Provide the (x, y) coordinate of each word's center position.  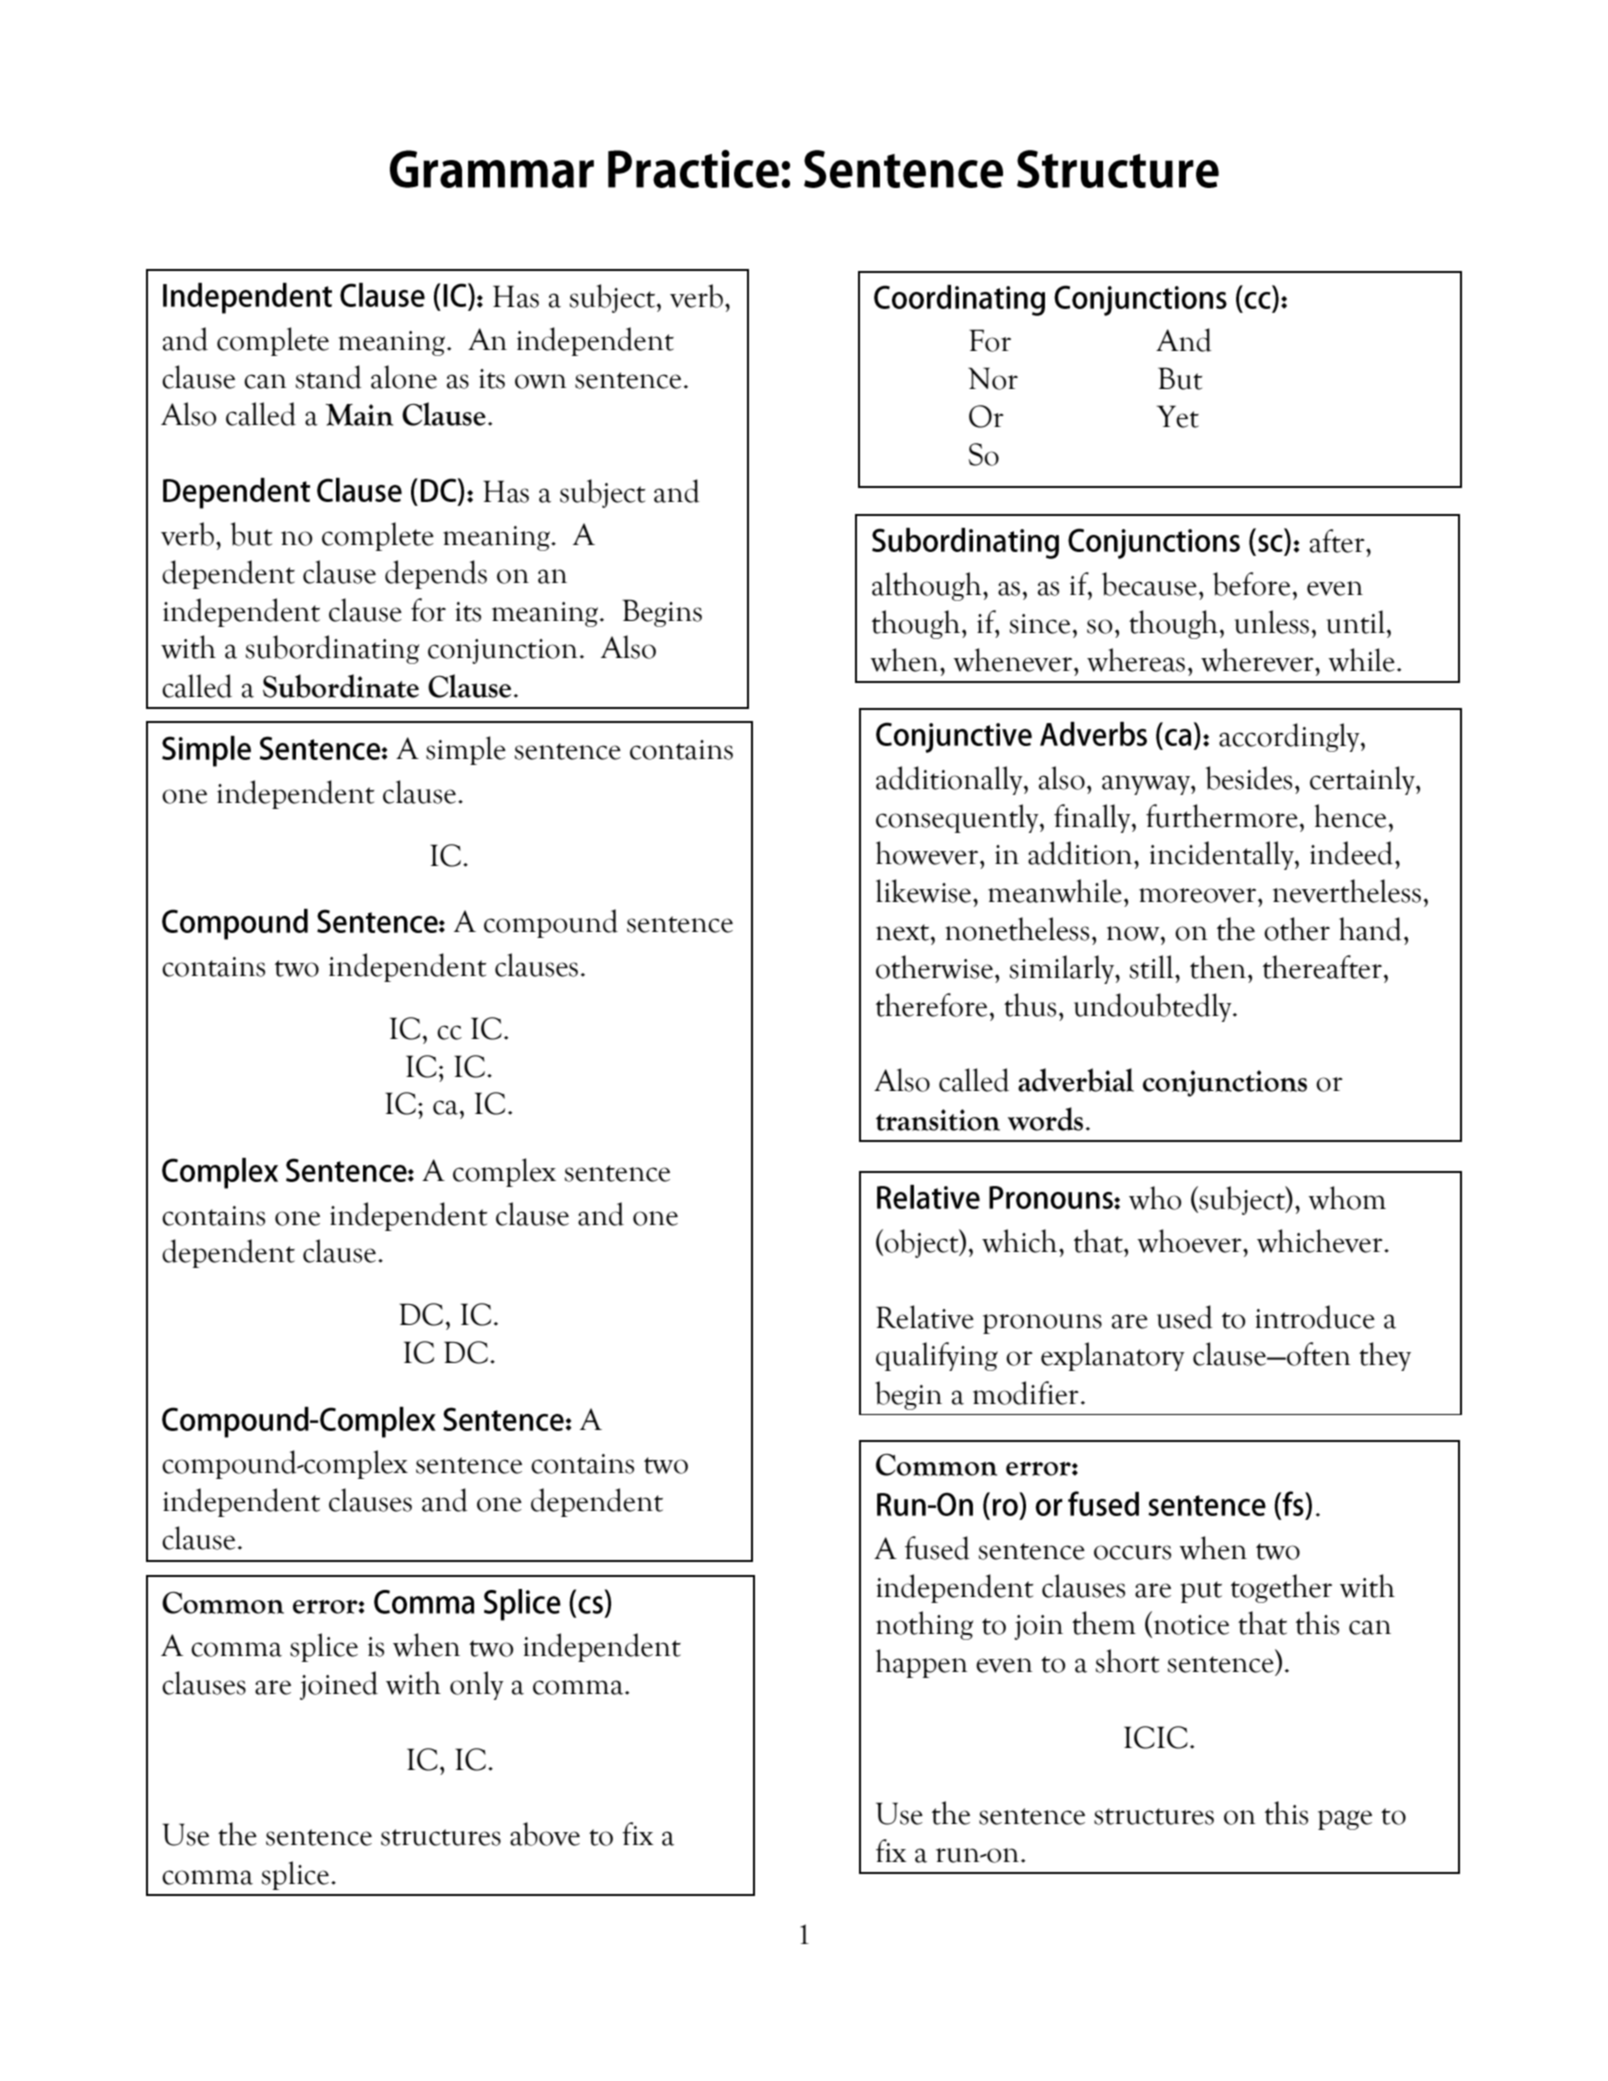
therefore (933, 1005)
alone (404, 377)
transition (938, 1120)
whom (1347, 1198)
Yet (1177, 416)
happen (922, 1663)
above (545, 1834)
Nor (993, 378)
